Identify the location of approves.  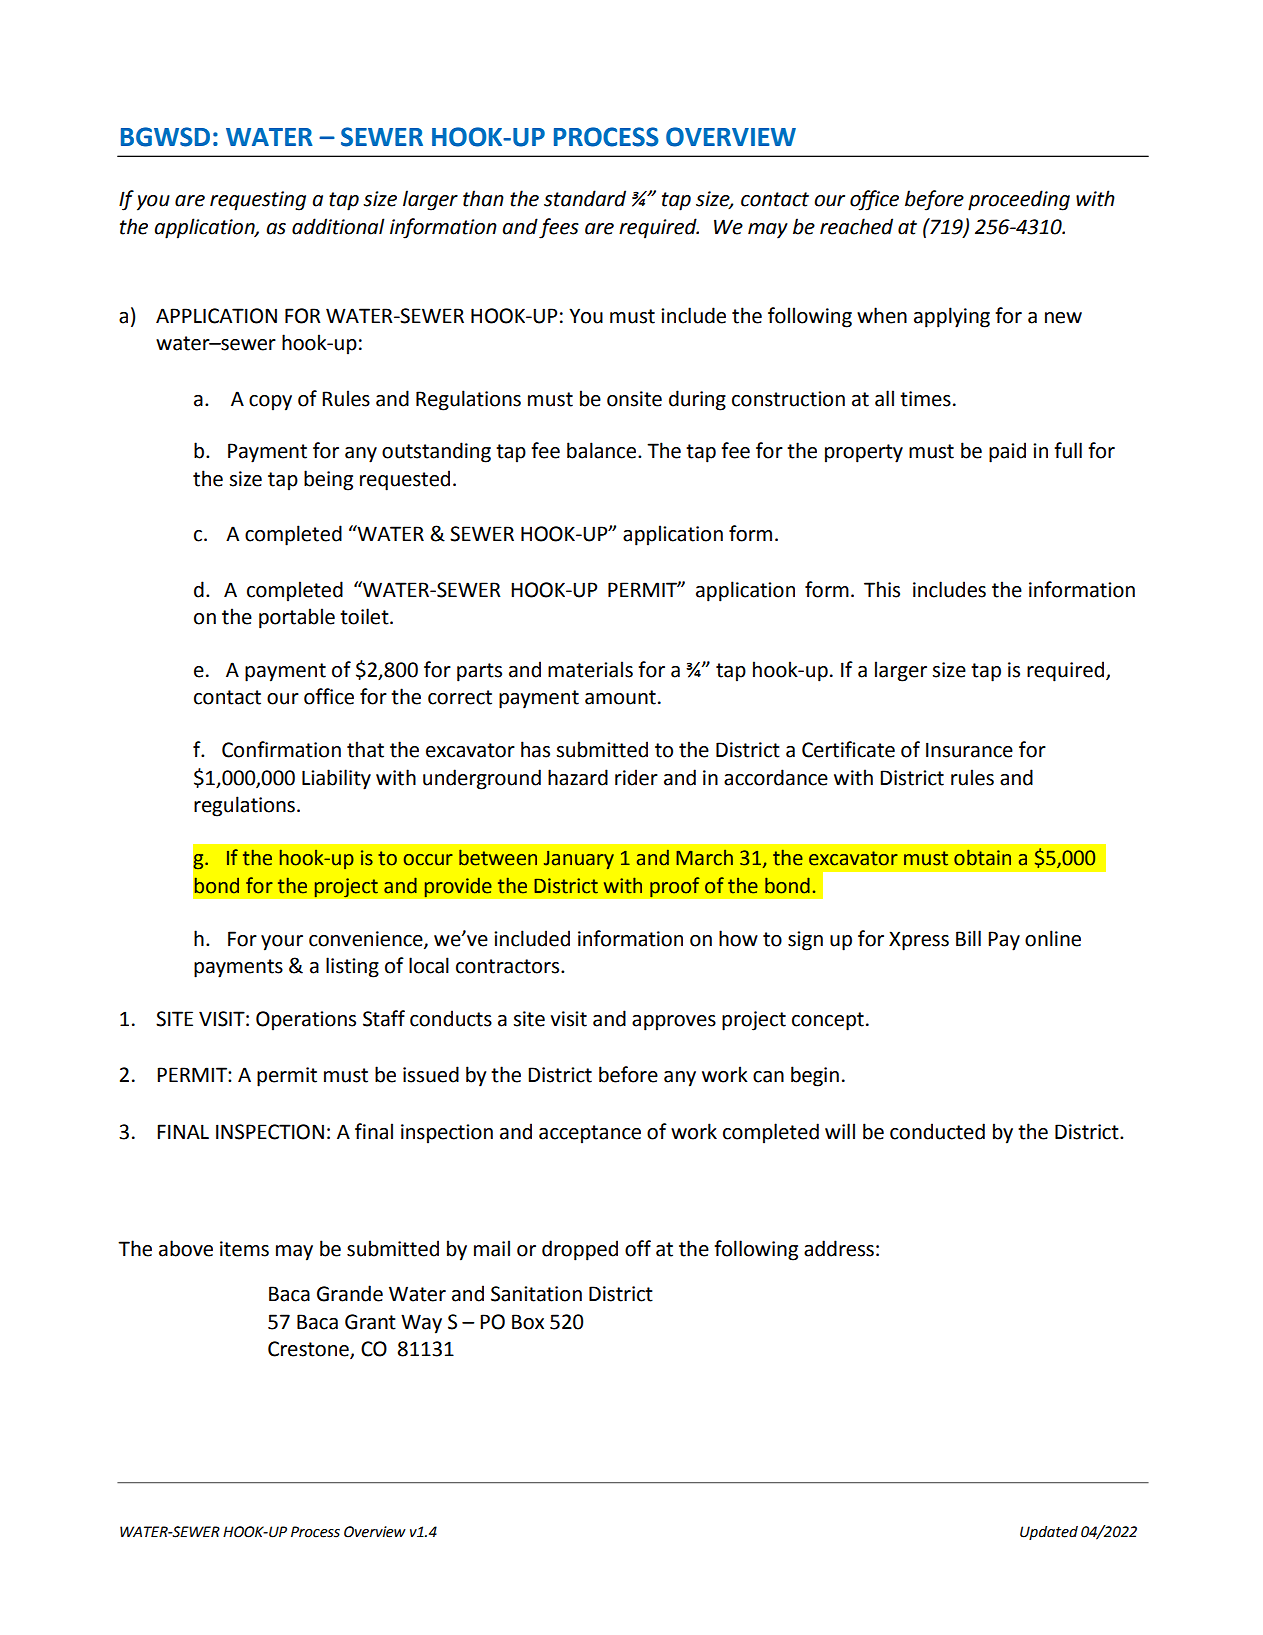
(674, 1023).
